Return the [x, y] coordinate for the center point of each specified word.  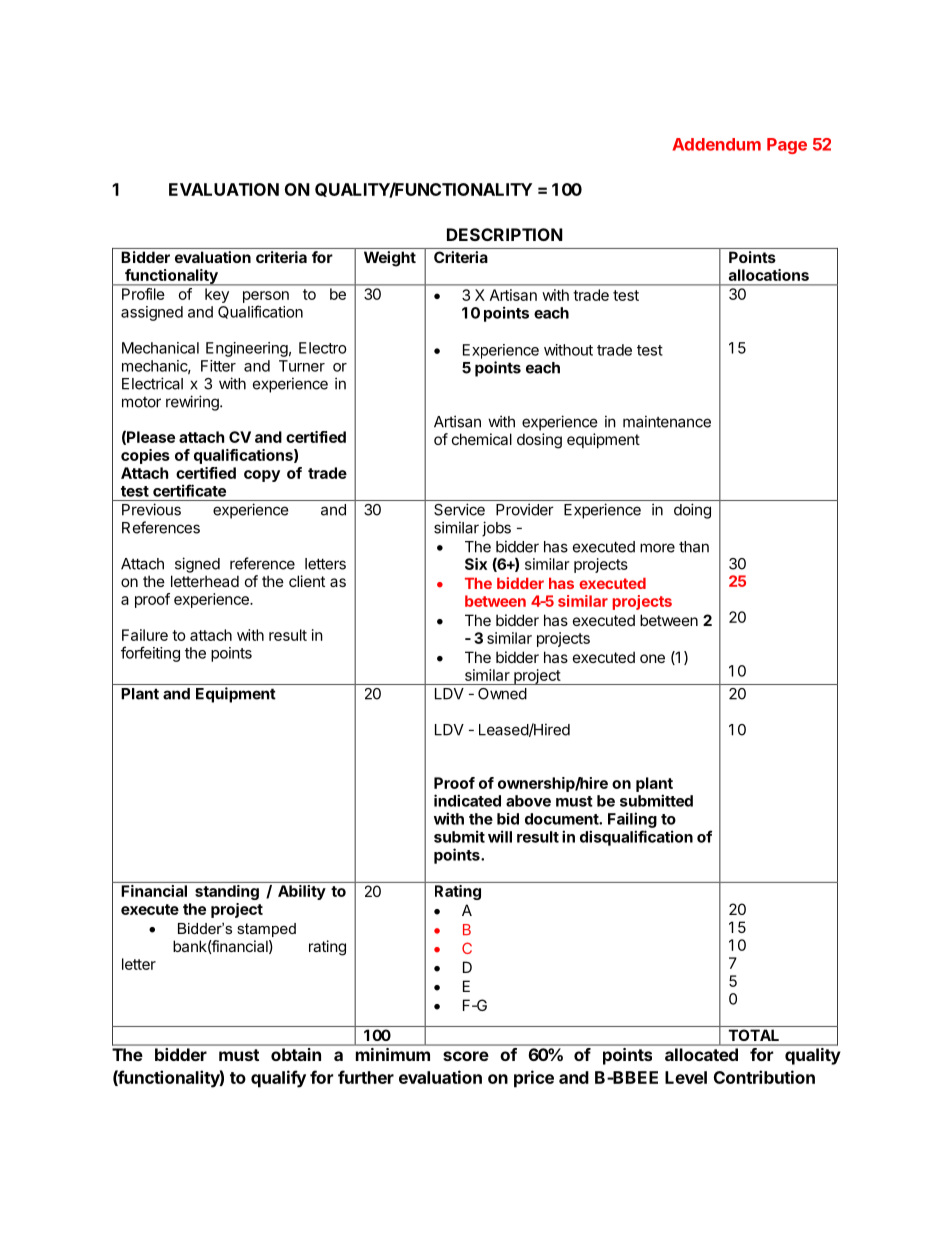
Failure [145, 635]
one [652, 658]
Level [686, 1077]
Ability [302, 892]
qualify [278, 1079]
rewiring [193, 403]
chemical [482, 439]
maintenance [667, 421]
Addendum [717, 144]
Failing [632, 820]
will [500, 836]
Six [476, 564]
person [266, 297]
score [466, 1056]
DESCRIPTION [505, 234]
